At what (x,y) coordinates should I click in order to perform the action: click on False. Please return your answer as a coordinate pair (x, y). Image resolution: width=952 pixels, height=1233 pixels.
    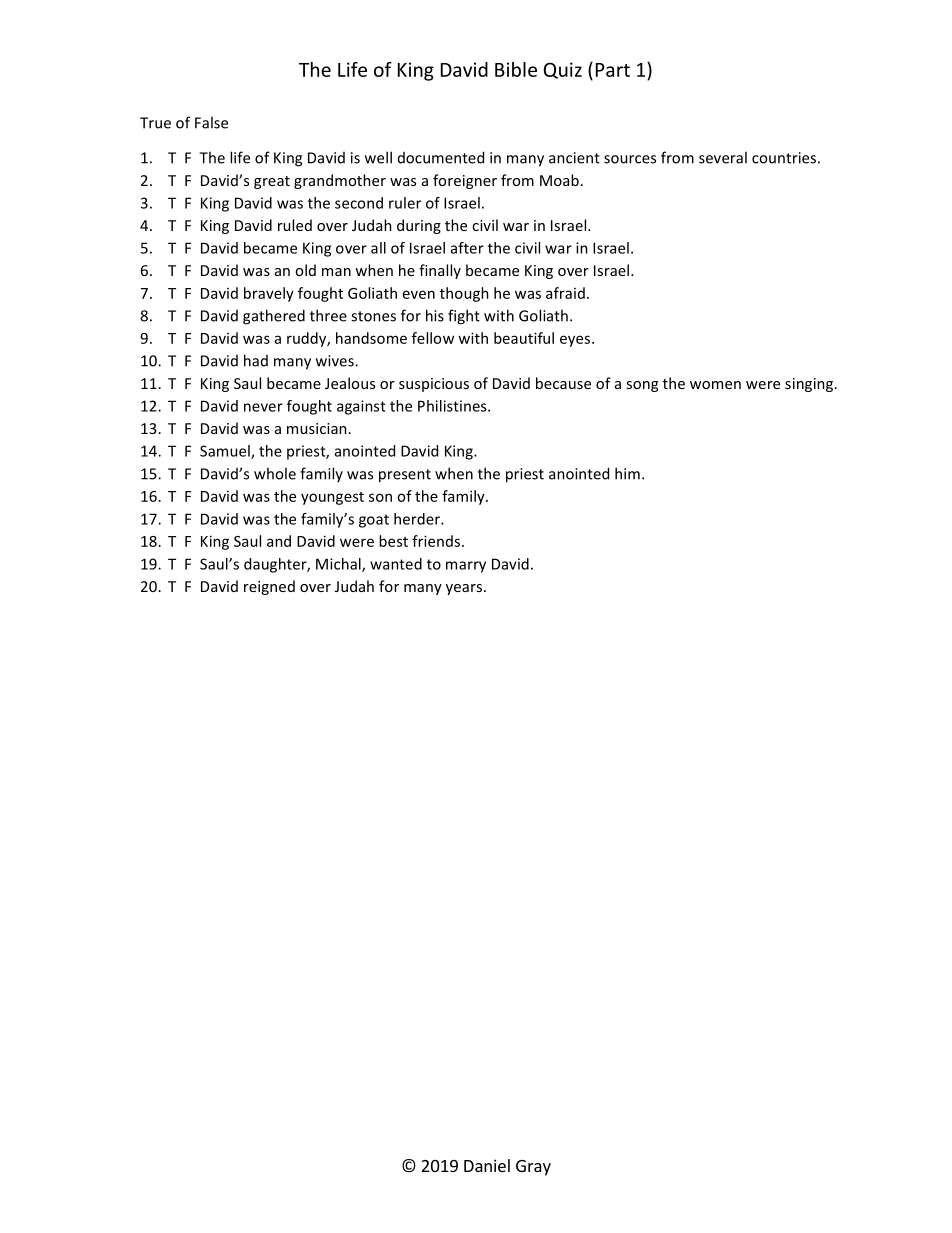
    Looking at the image, I should click on (211, 122).
